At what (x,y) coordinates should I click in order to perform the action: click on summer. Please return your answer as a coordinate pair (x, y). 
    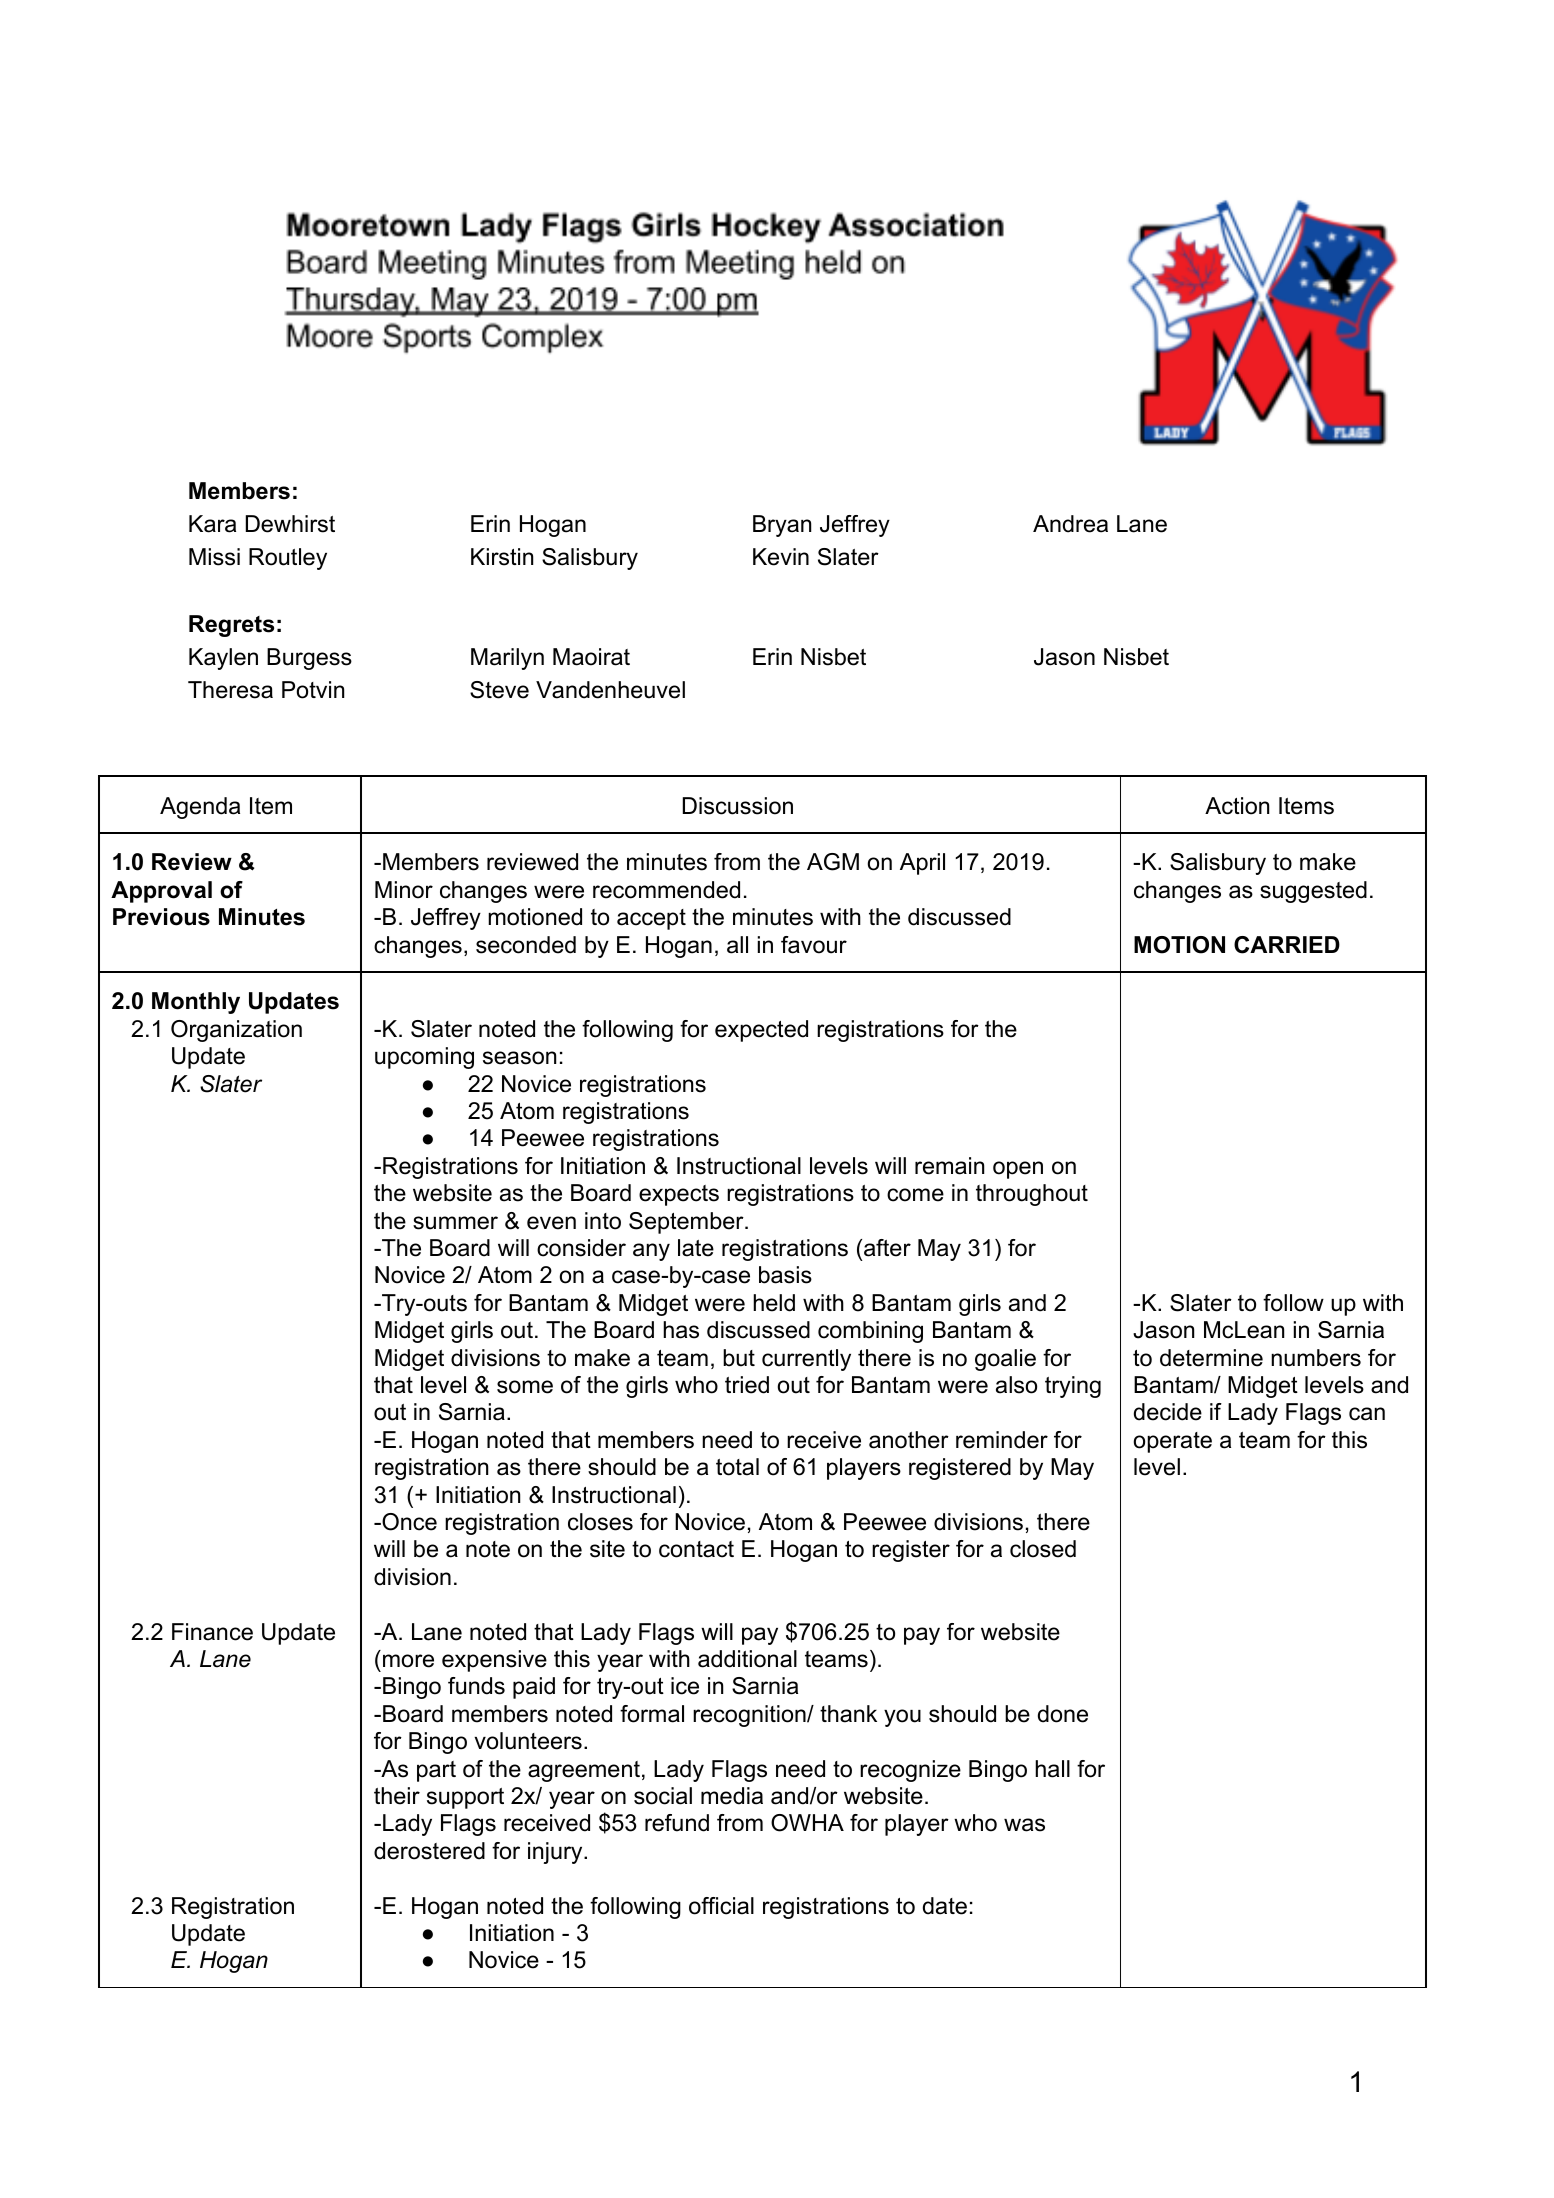
    Looking at the image, I should click on (455, 1223).
